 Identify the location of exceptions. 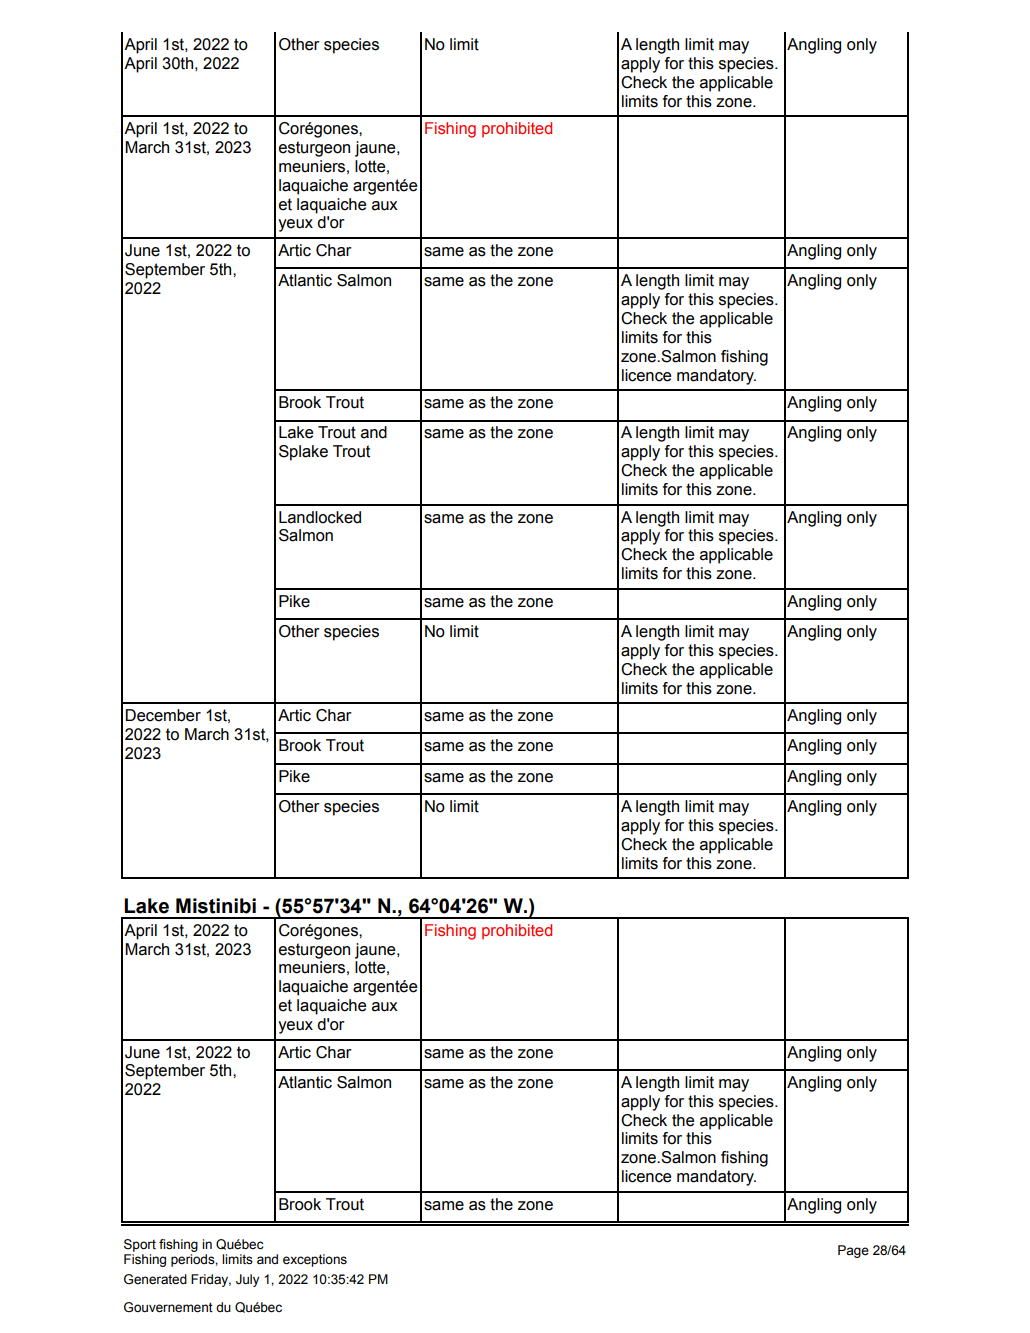
(315, 1260).
